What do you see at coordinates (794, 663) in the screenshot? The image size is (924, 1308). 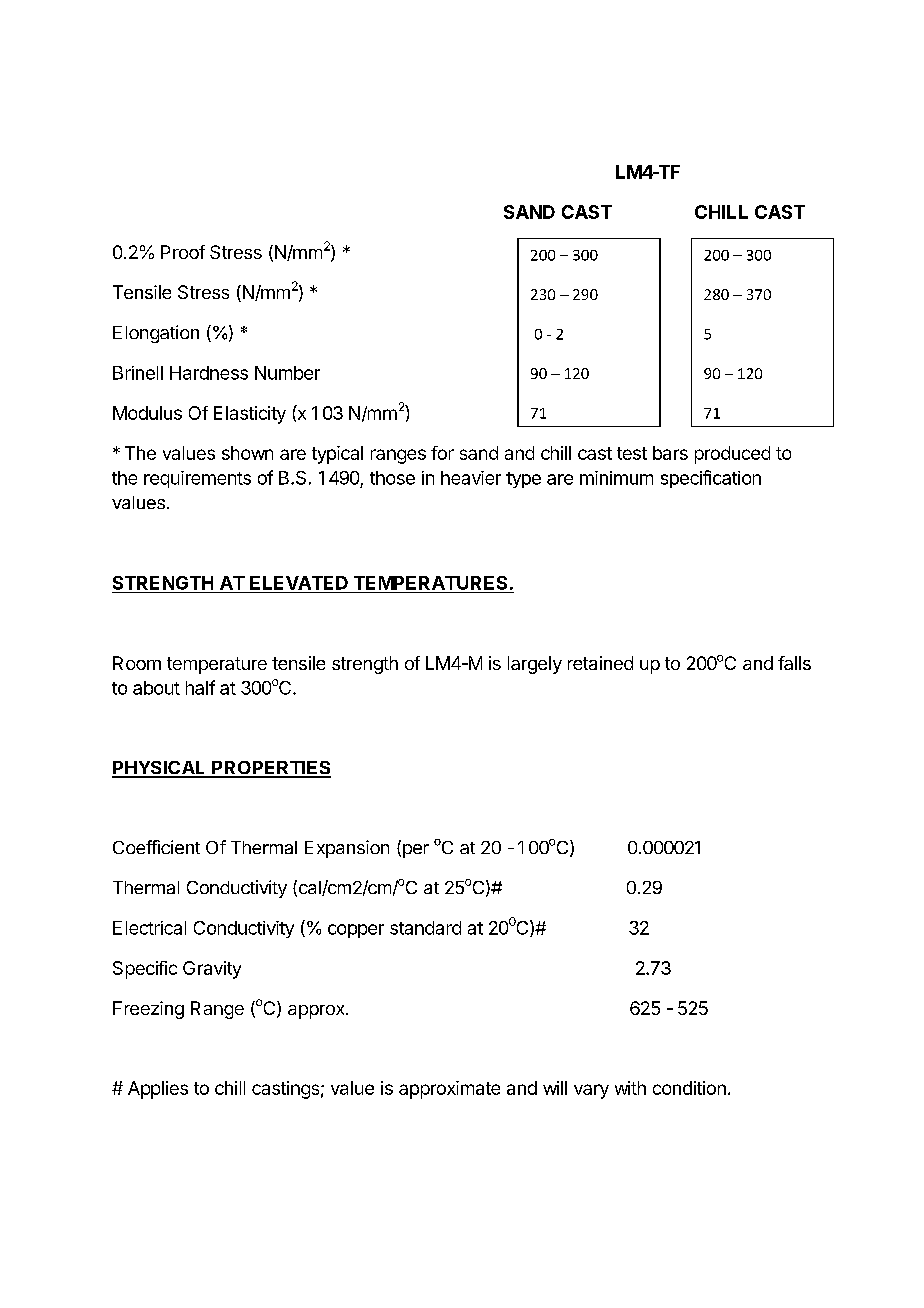 I see `falls` at bounding box center [794, 663].
